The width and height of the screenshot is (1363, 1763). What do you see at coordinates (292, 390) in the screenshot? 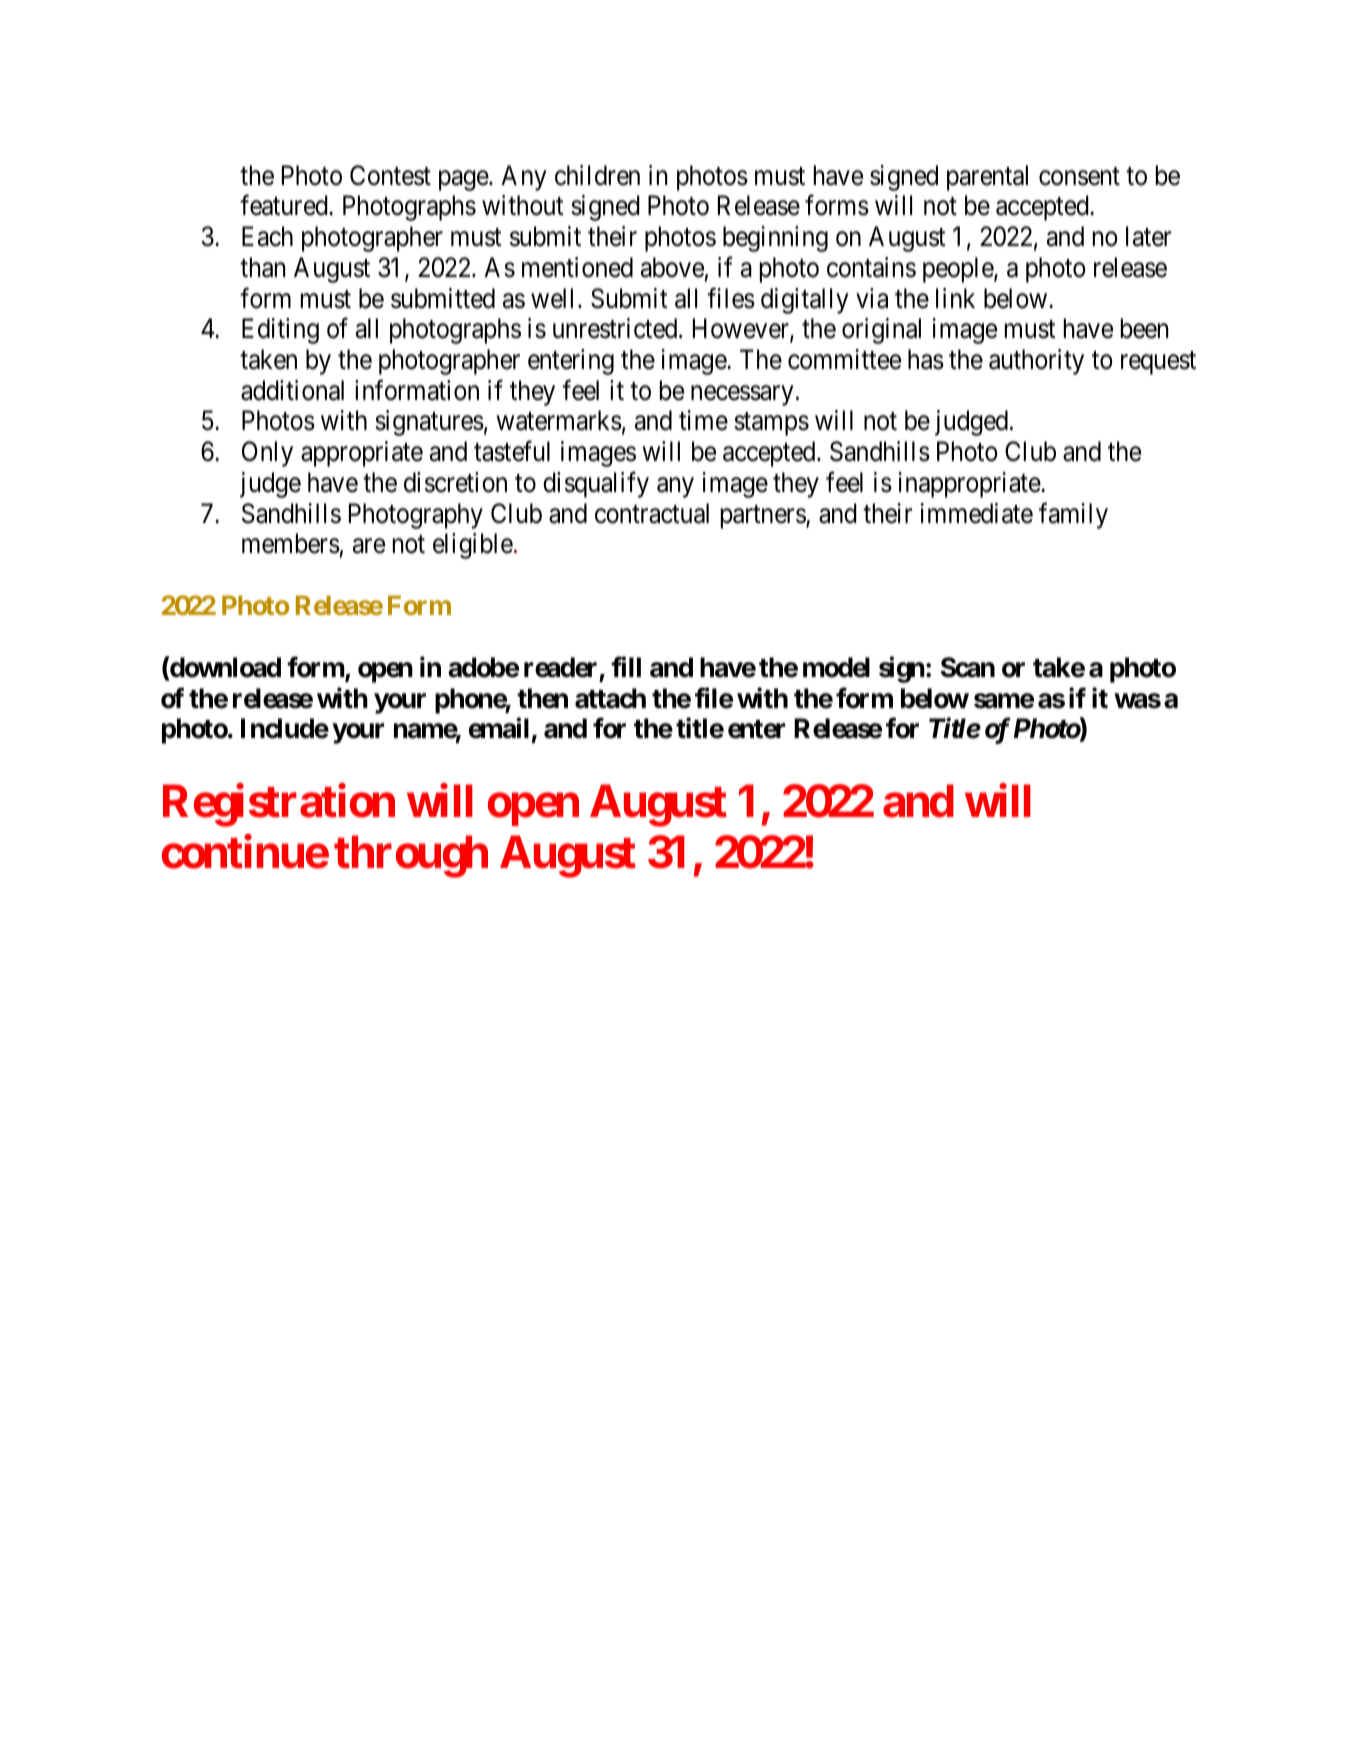
I see `additional` at bounding box center [292, 390].
